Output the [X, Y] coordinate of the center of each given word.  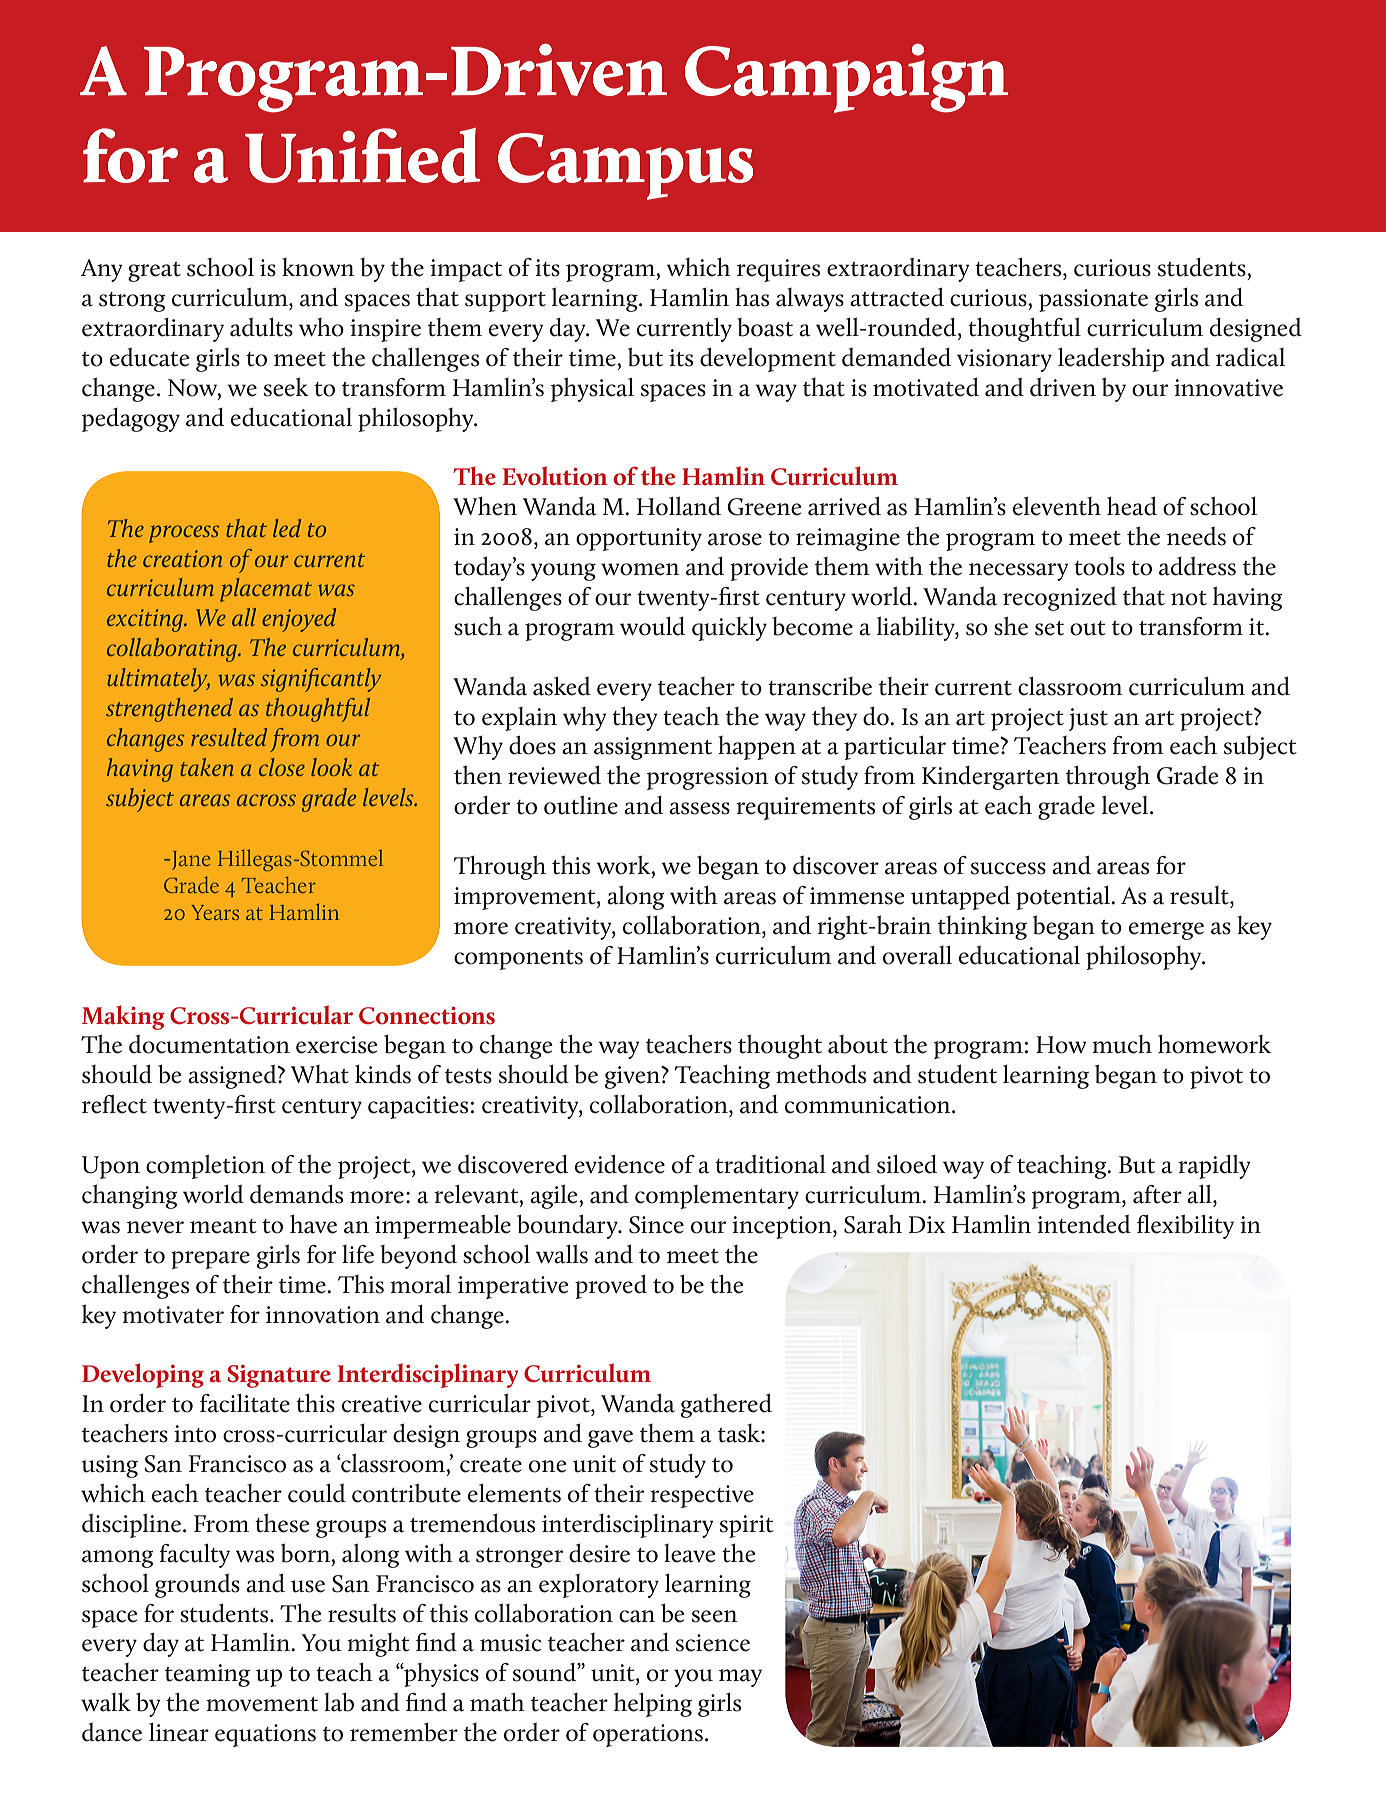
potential [1064, 898]
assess [699, 808]
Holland [679, 506]
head [1132, 506]
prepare [210, 1260]
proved [611, 1287]
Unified [363, 155]
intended [1084, 1224]
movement [262, 1704]
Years [215, 912]
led [287, 528]
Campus [625, 166]
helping [653, 1705]
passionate [1093, 300]
